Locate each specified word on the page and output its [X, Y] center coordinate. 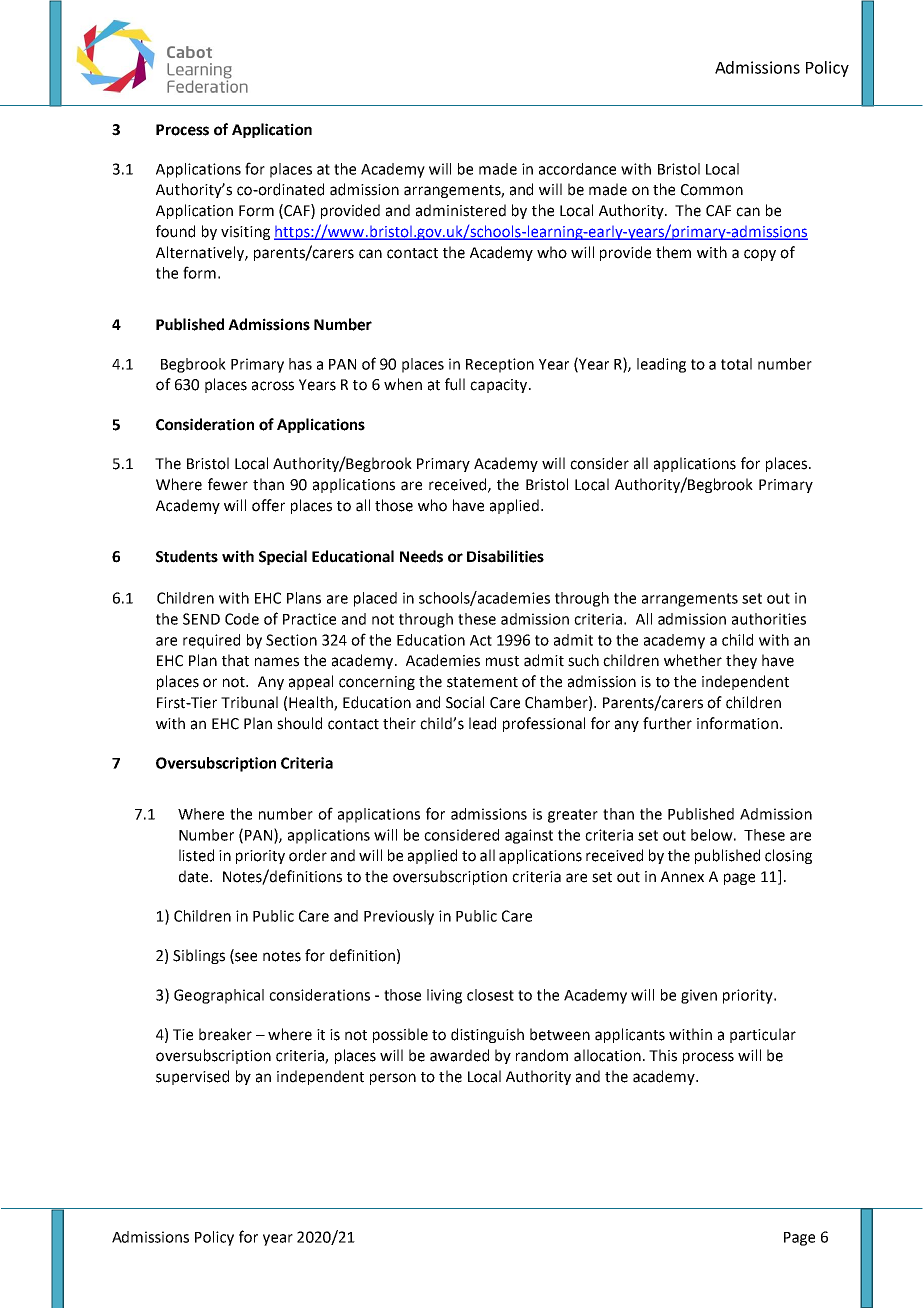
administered [461, 210]
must [502, 661]
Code [242, 619]
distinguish [487, 1035]
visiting [245, 233]
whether [693, 660]
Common [712, 190]
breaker [225, 1034]
